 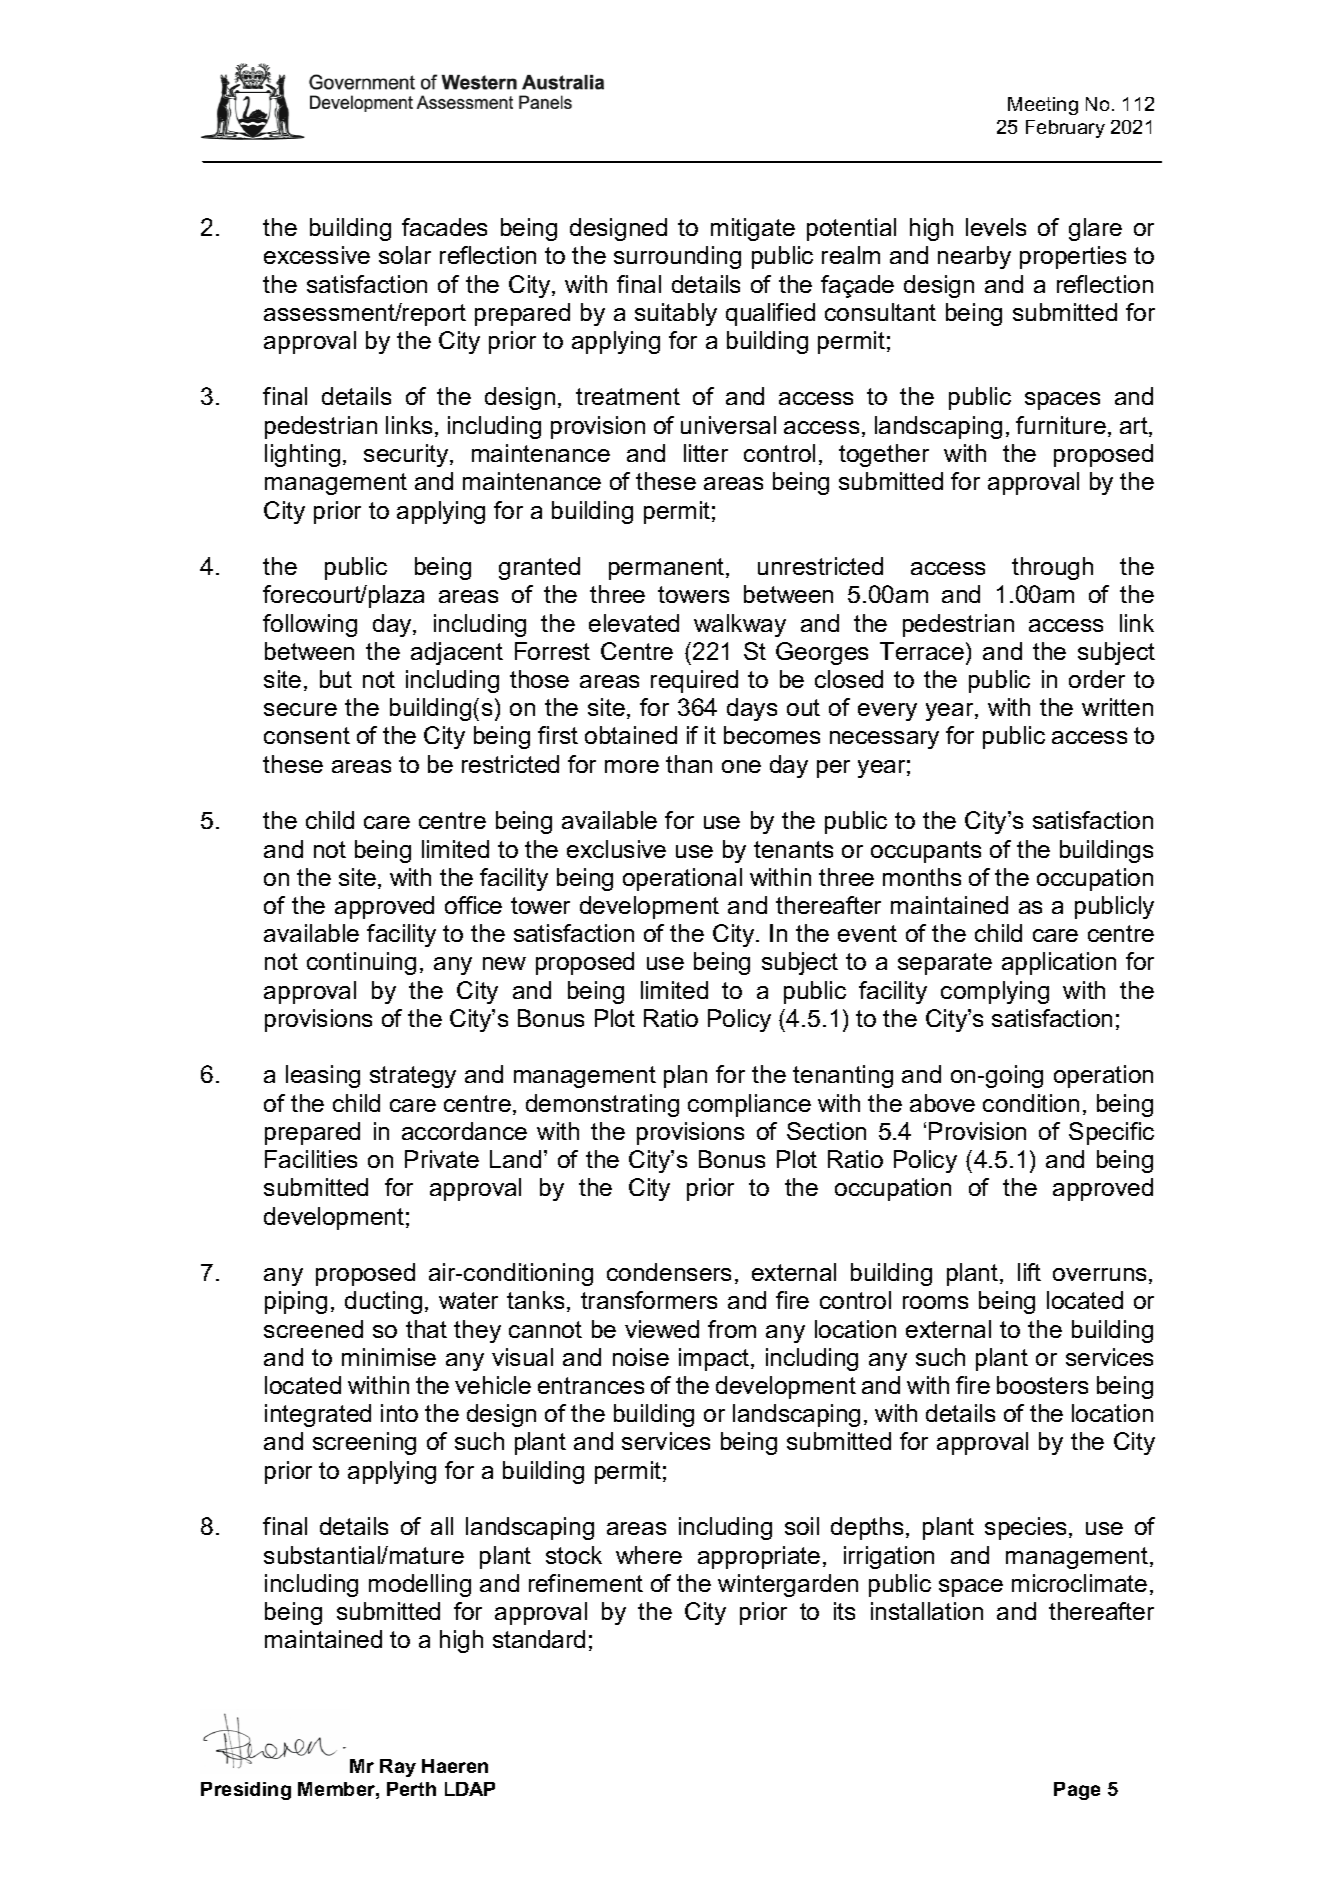 I want to click on February, so click(x=1065, y=129).
